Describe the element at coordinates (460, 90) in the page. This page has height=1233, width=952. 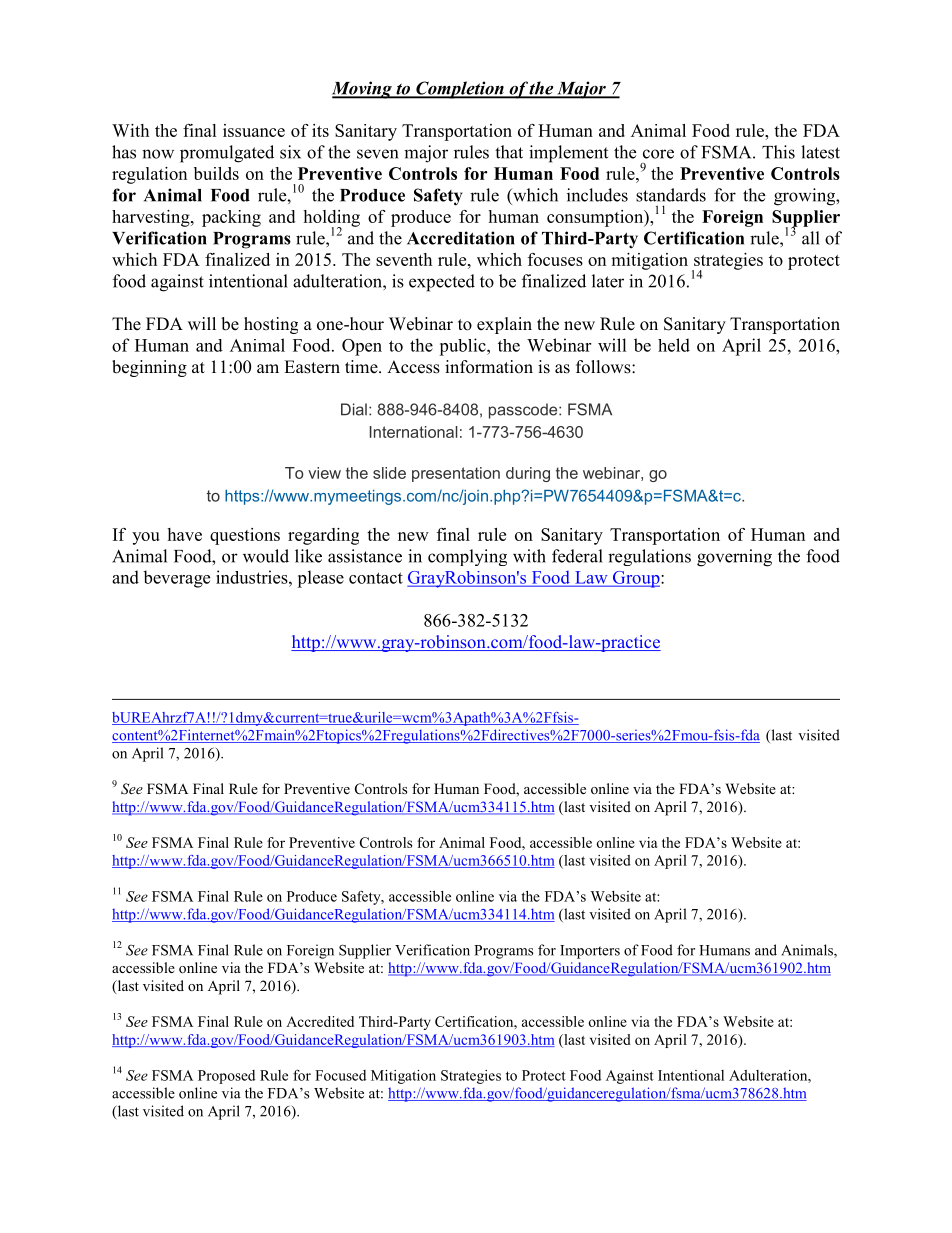
I see `Completion` at that location.
